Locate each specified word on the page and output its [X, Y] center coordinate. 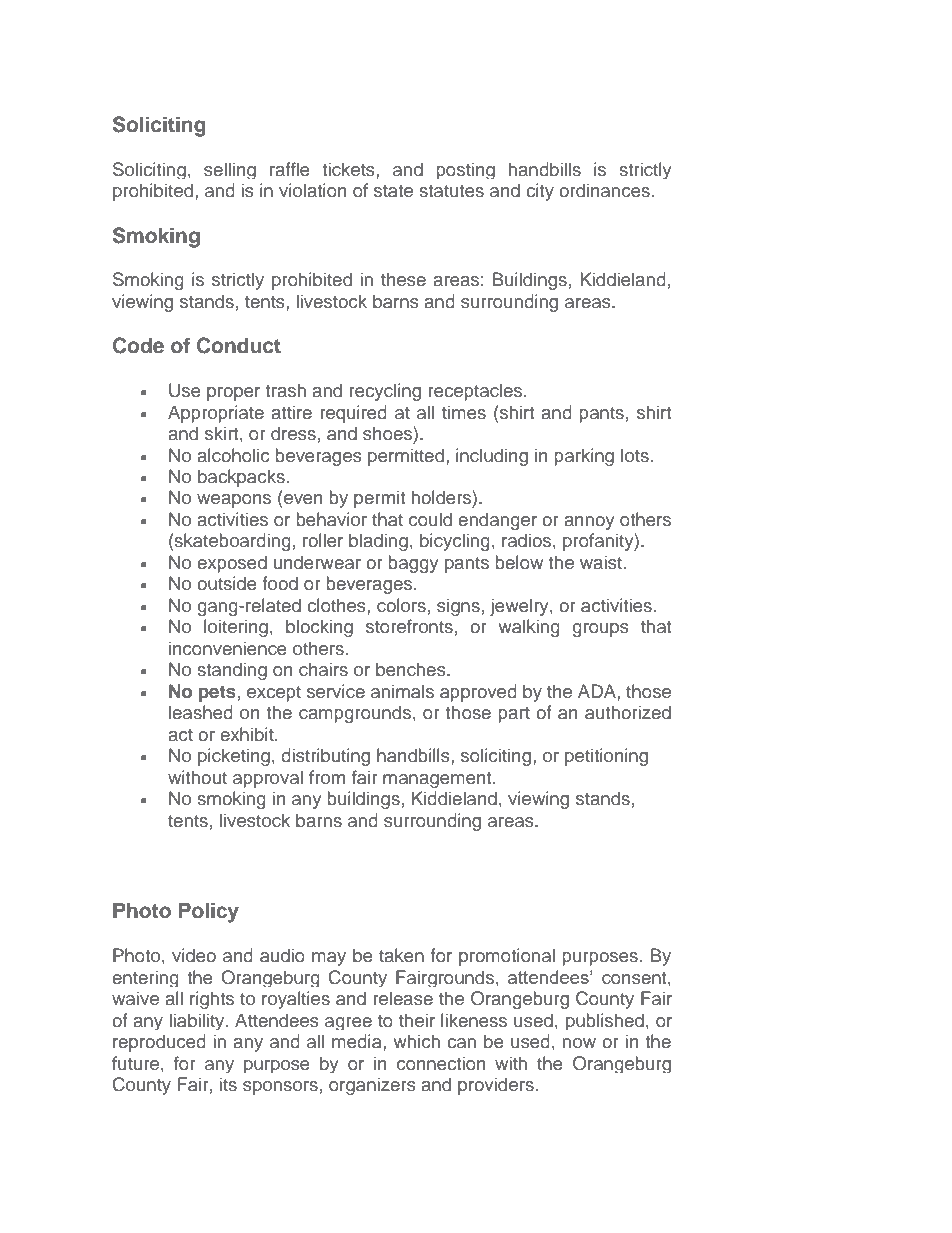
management [438, 780]
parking [584, 457]
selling [230, 170]
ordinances [604, 190]
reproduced [159, 1043]
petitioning [606, 757]
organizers [372, 1086]
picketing [234, 757]
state [393, 191]
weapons [234, 501]
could [430, 519]
